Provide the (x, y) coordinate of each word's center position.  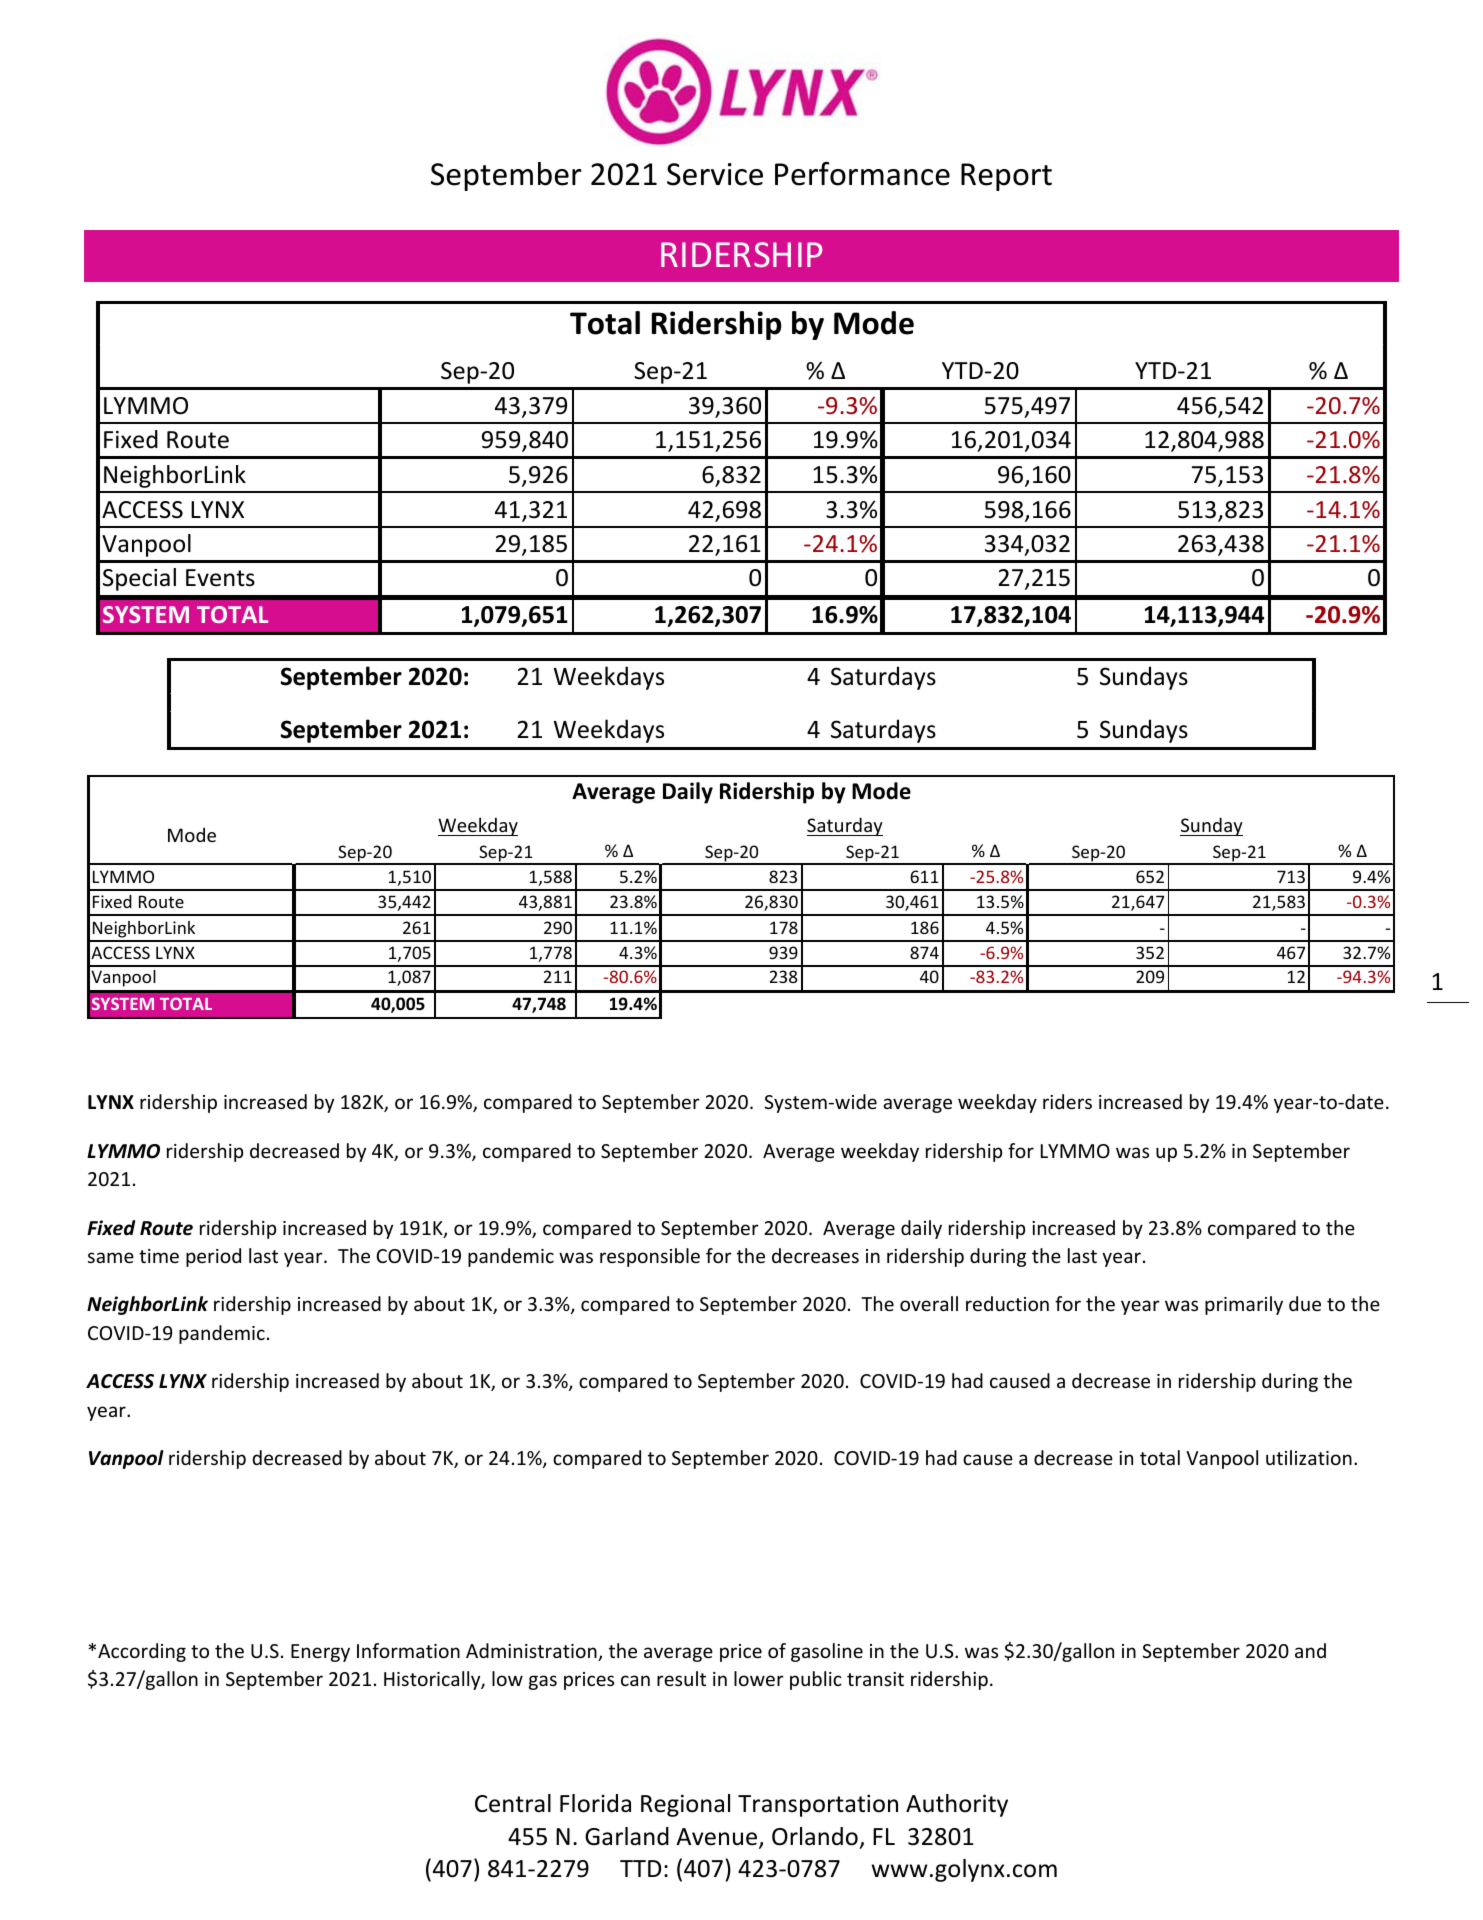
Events (220, 578)
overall (929, 1303)
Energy (320, 1653)
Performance (862, 174)
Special (139, 579)
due (1305, 1303)
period (213, 1257)
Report (1006, 177)
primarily (1244, 1305)
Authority (957, 1805)
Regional (685, 1805)
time (159, 1256)
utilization (1309, 1457)
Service (715, 174)
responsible (650, 1257)
